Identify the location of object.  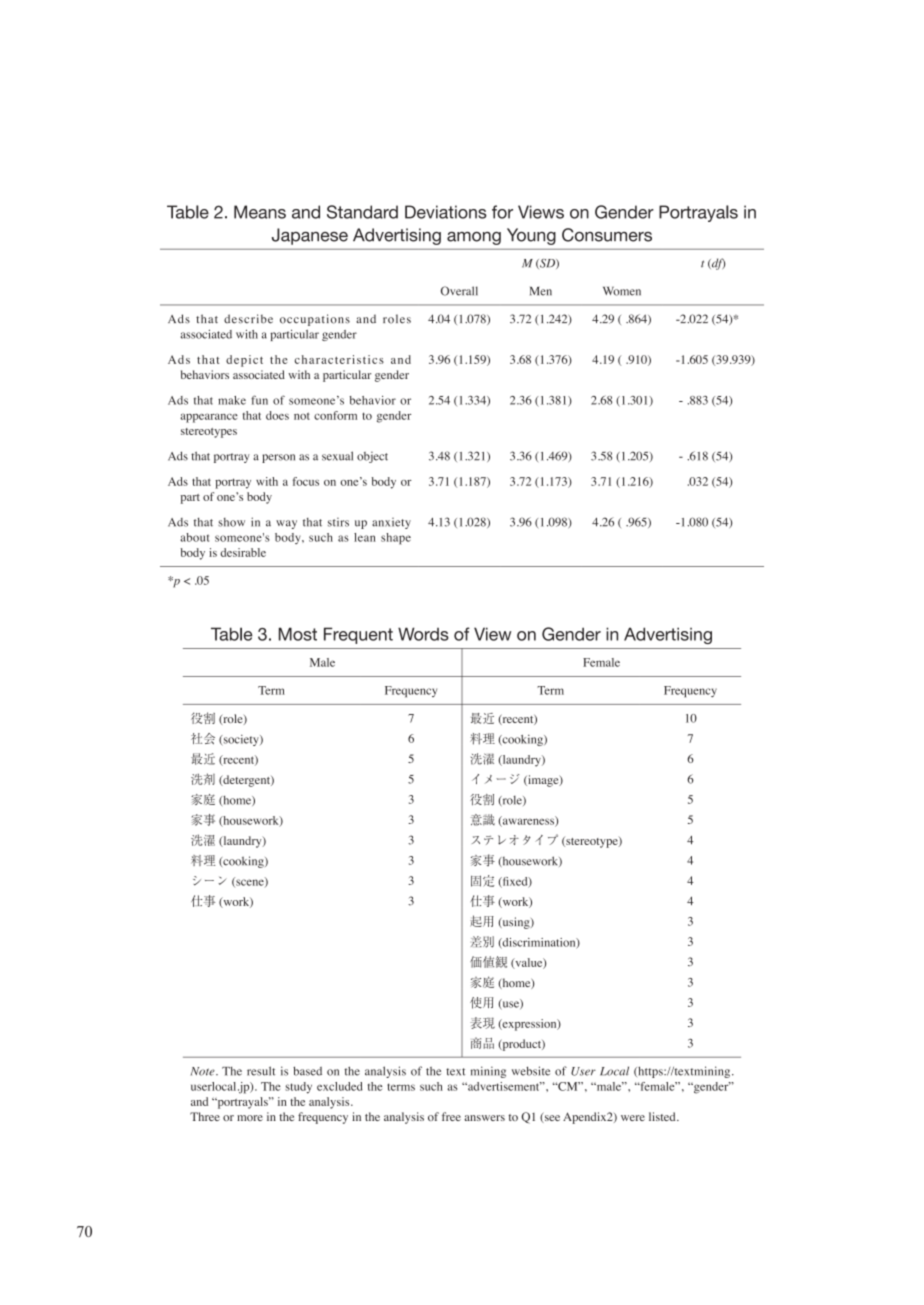
(372, 457).
